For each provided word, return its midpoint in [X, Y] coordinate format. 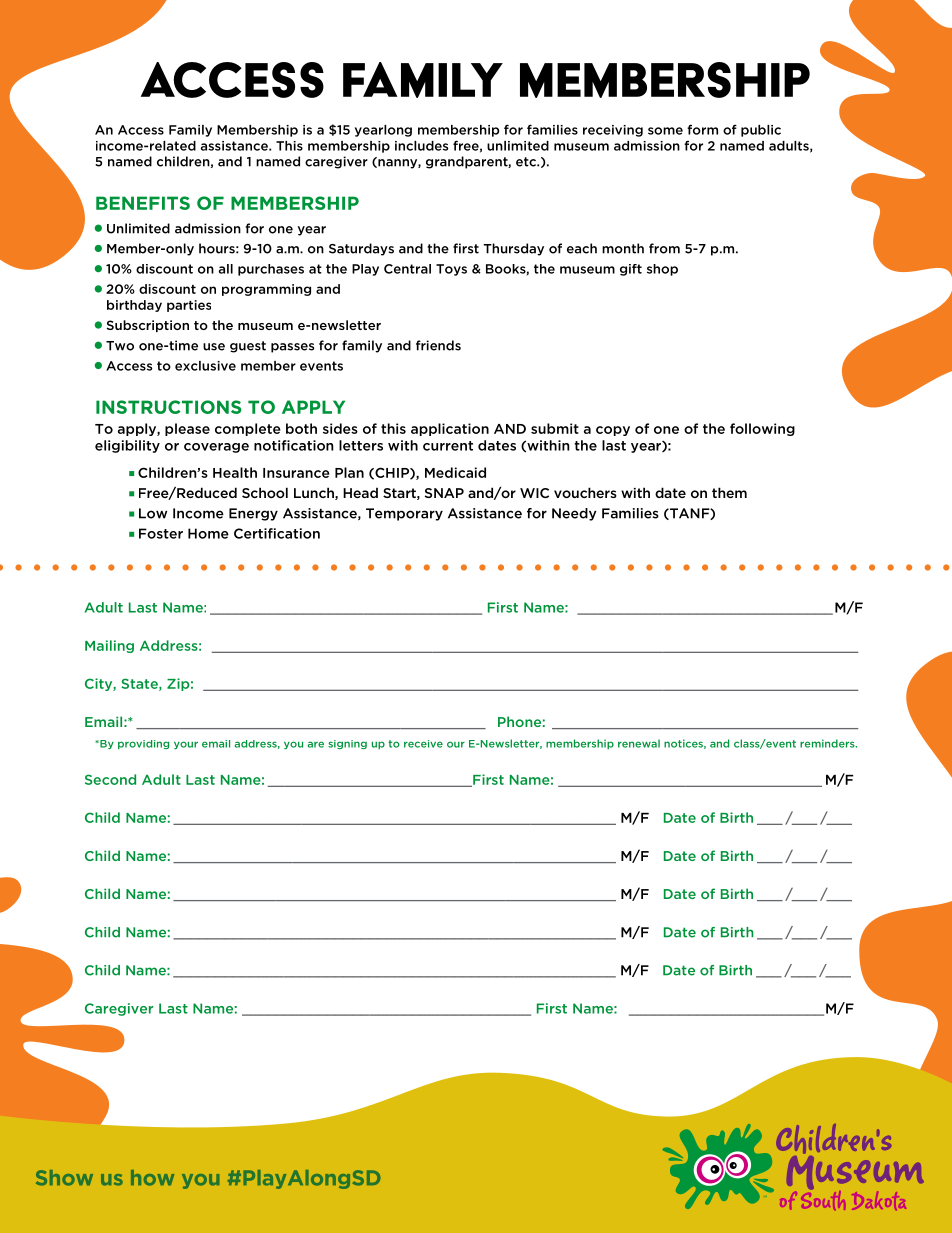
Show [64, 1178]
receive [423, 744]
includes [421, 146]
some [665, 131]
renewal [639, 743]
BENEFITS [143, 203]
